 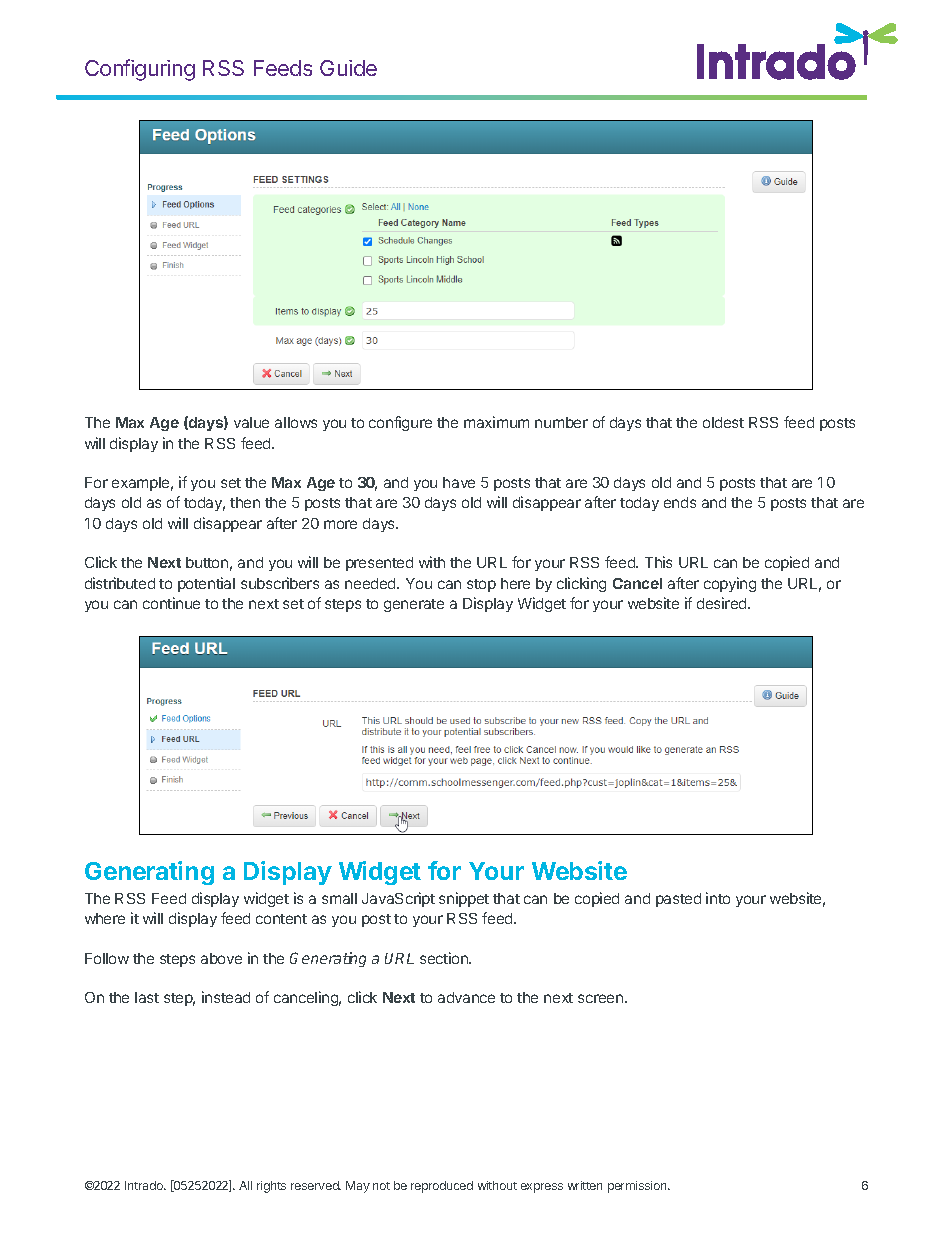 I want to click on oldest, so click(x=723, y=422).
